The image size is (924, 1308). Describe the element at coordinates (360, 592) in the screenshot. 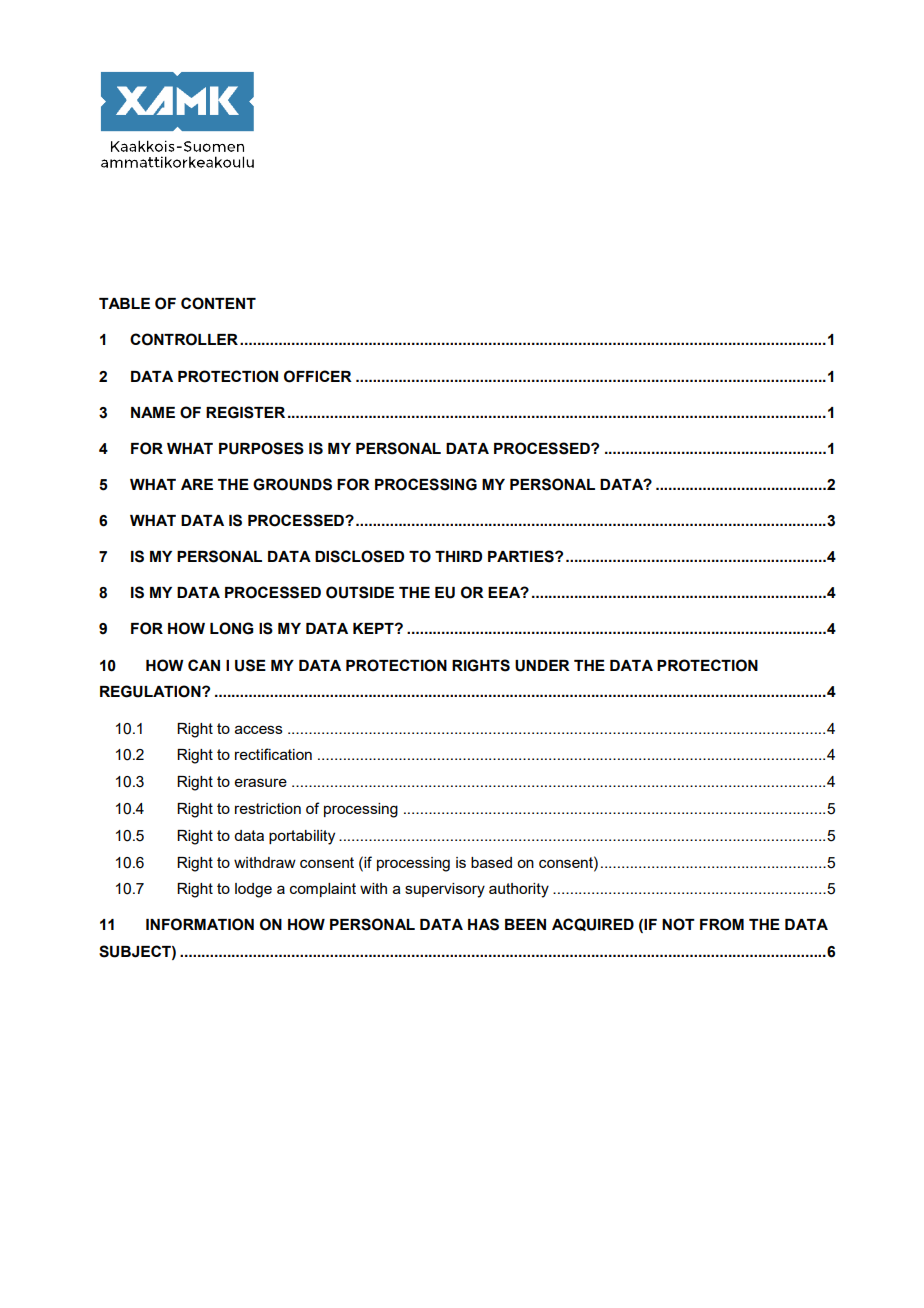

I see `OUTSIDE` at that location.
